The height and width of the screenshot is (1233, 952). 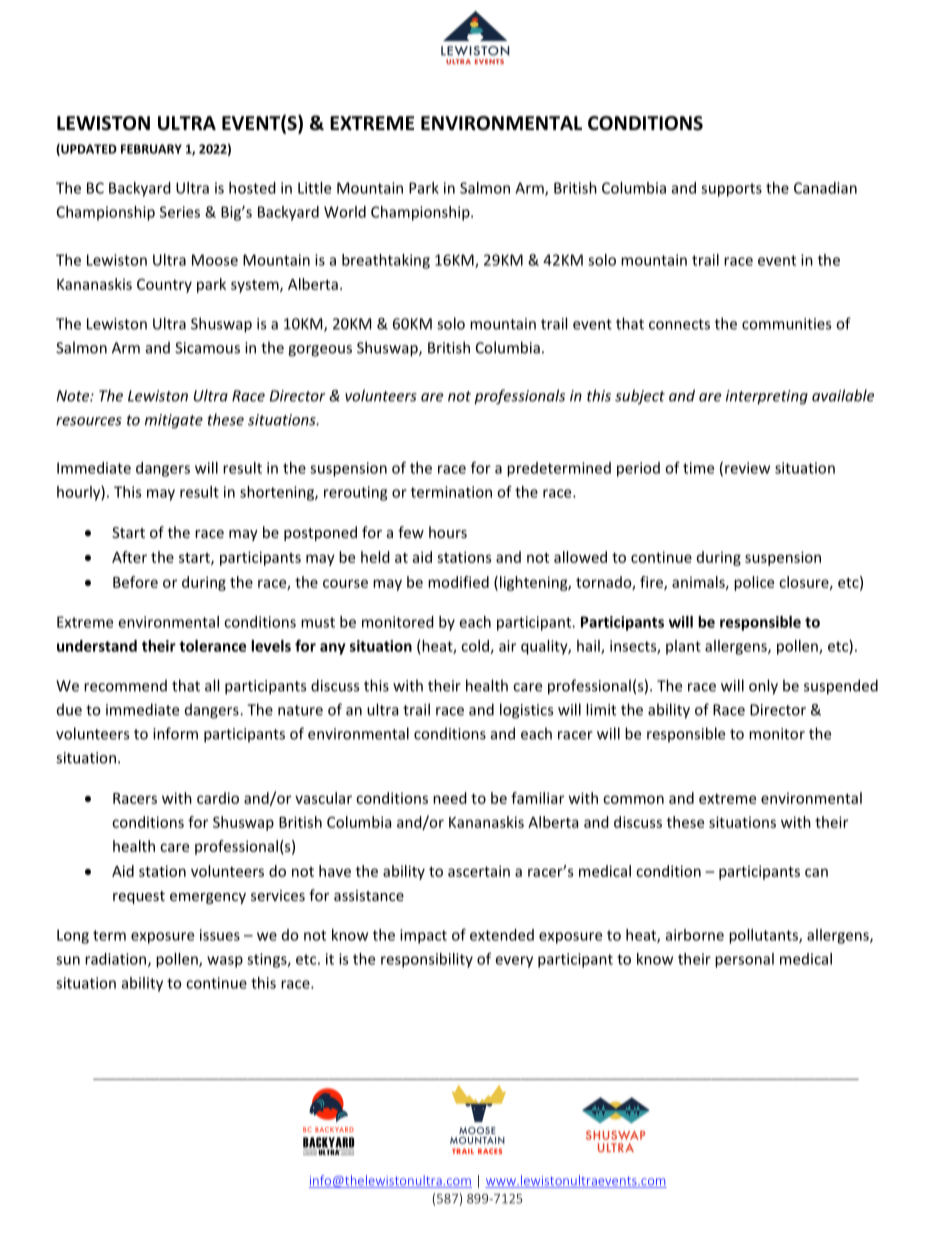 What do you see at coordinates (220, 935) in the screenshot?
I see `issues` at bounding box center [220, 935].
